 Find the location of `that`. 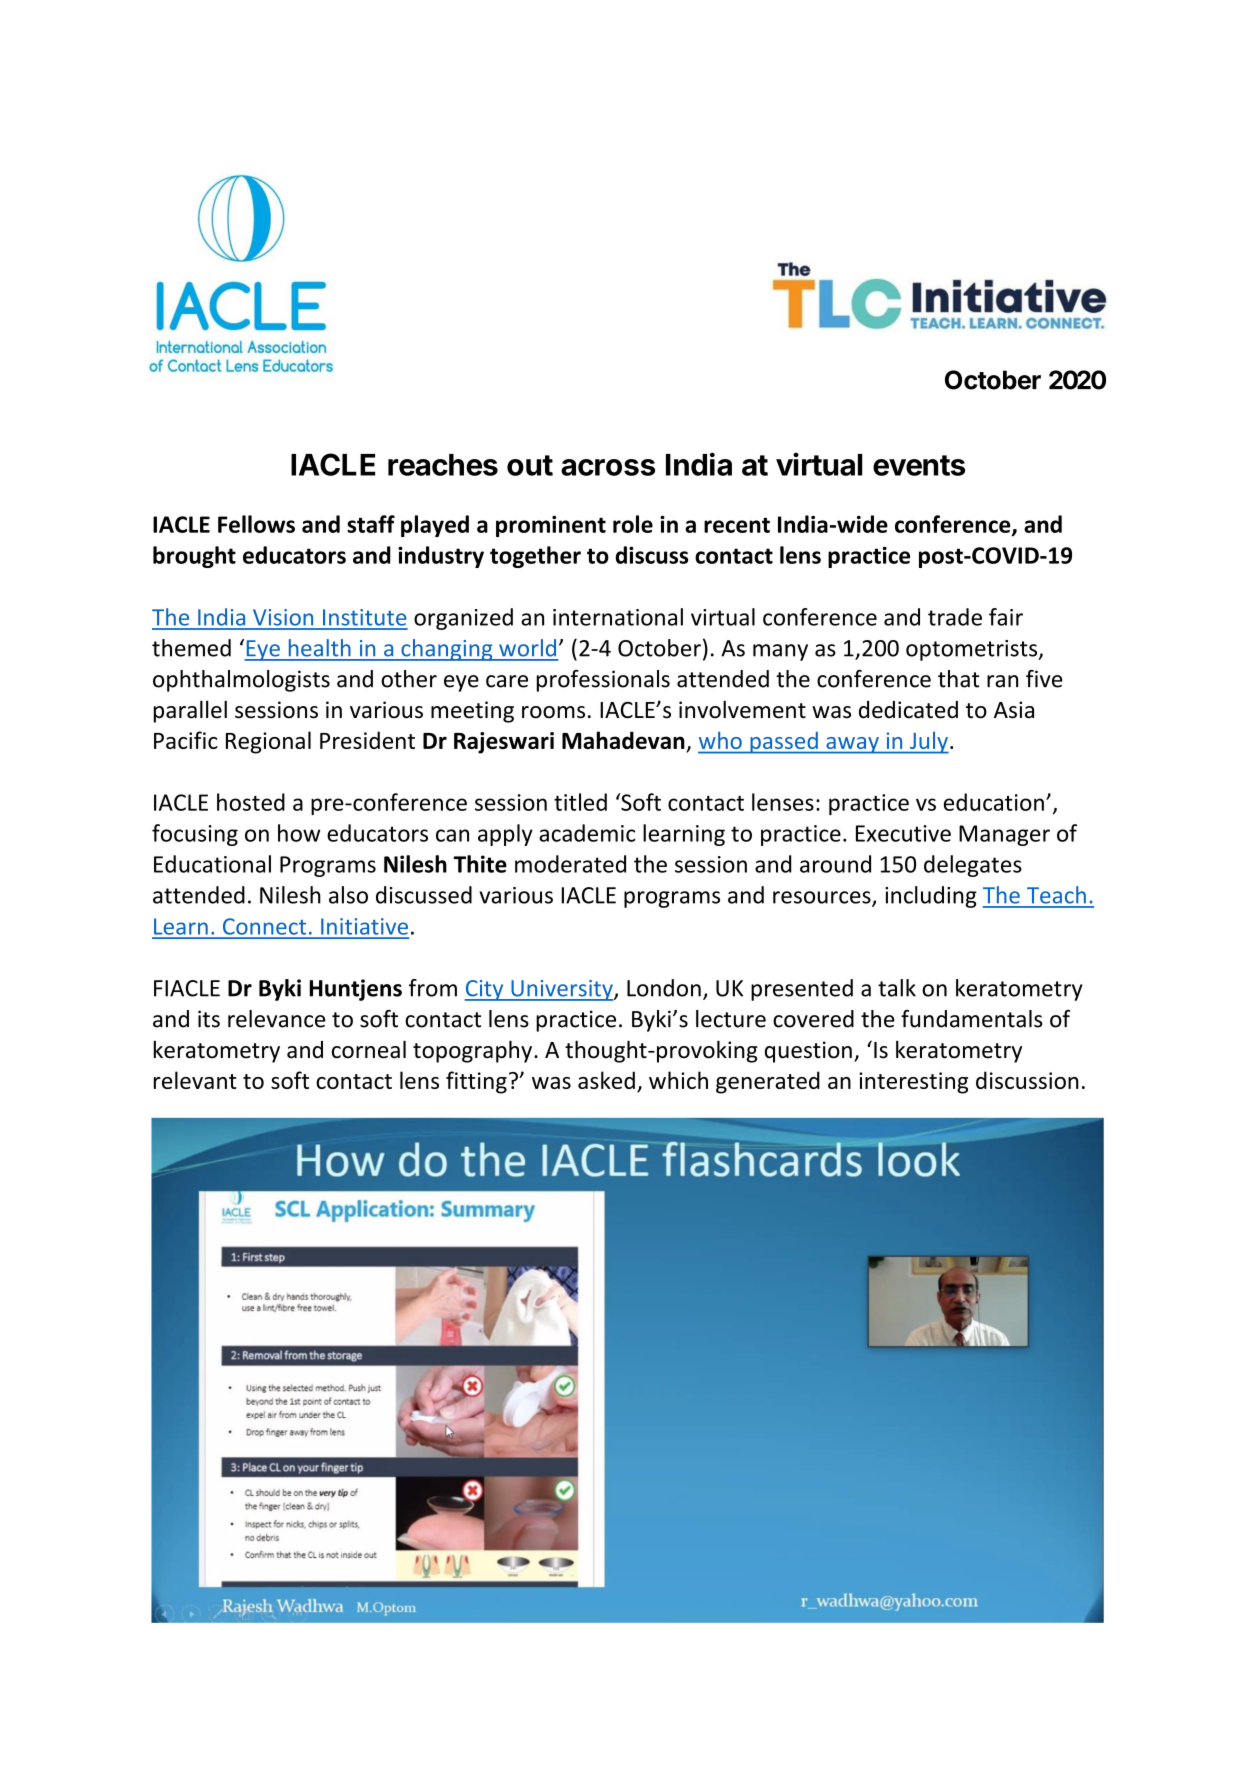

that is located at coordinates (959, 679).
